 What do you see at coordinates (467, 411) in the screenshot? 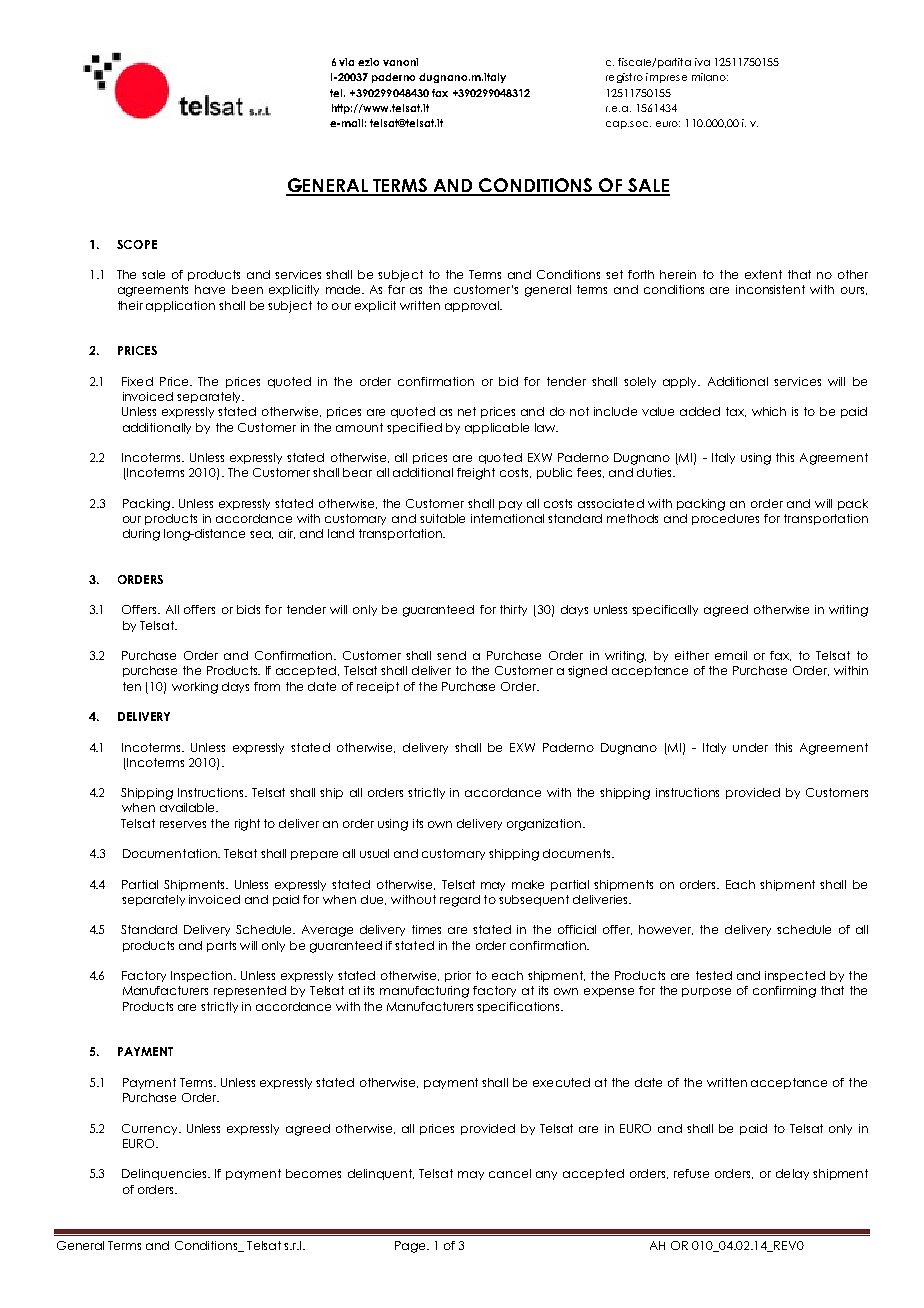
I see `net` at bounding box center [467, 411].
